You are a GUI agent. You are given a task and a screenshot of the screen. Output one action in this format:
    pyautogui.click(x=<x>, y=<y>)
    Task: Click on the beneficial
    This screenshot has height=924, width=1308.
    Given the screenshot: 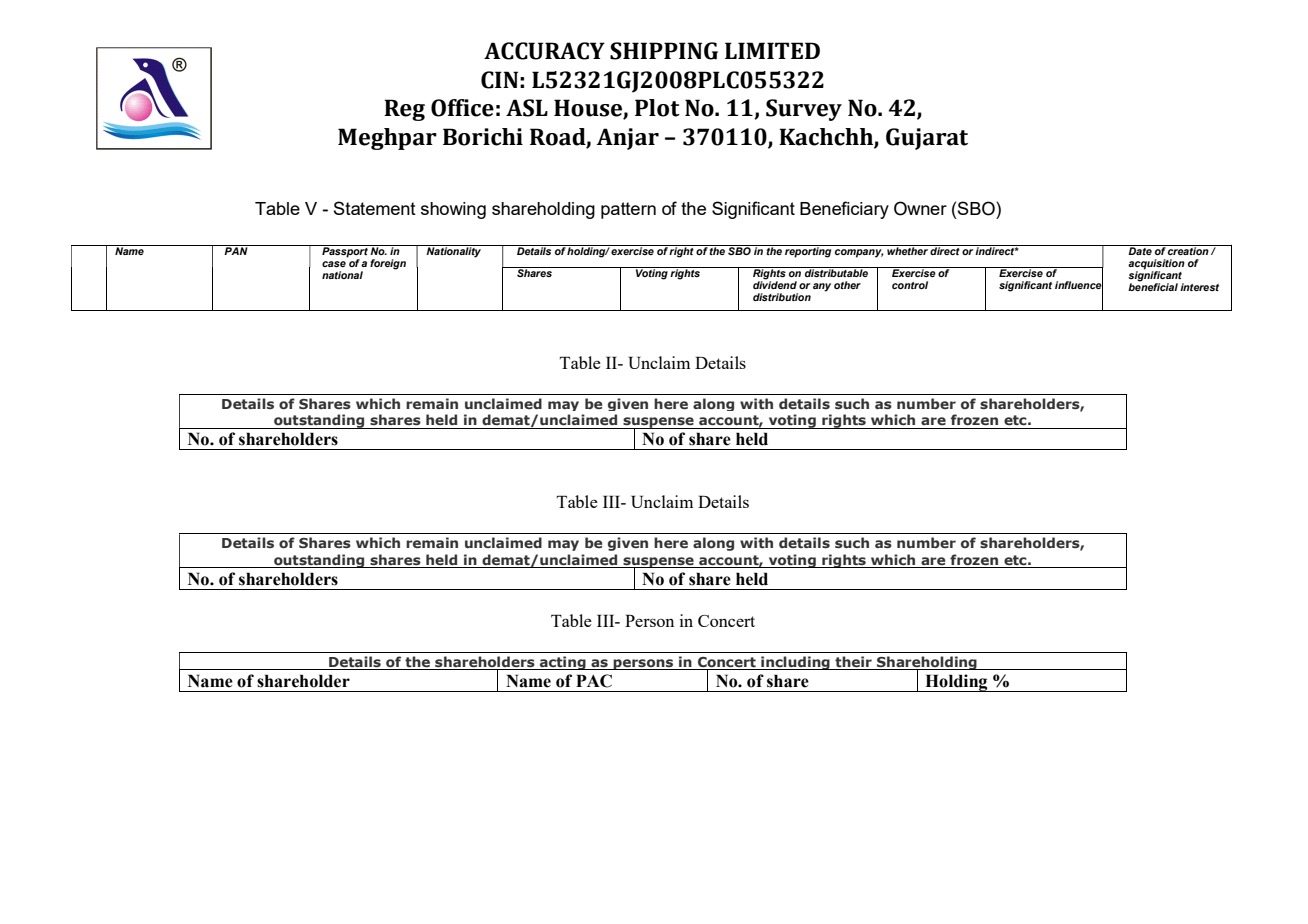 What is the action you would take?
    pyautogui.click(x=1153, y=286)
